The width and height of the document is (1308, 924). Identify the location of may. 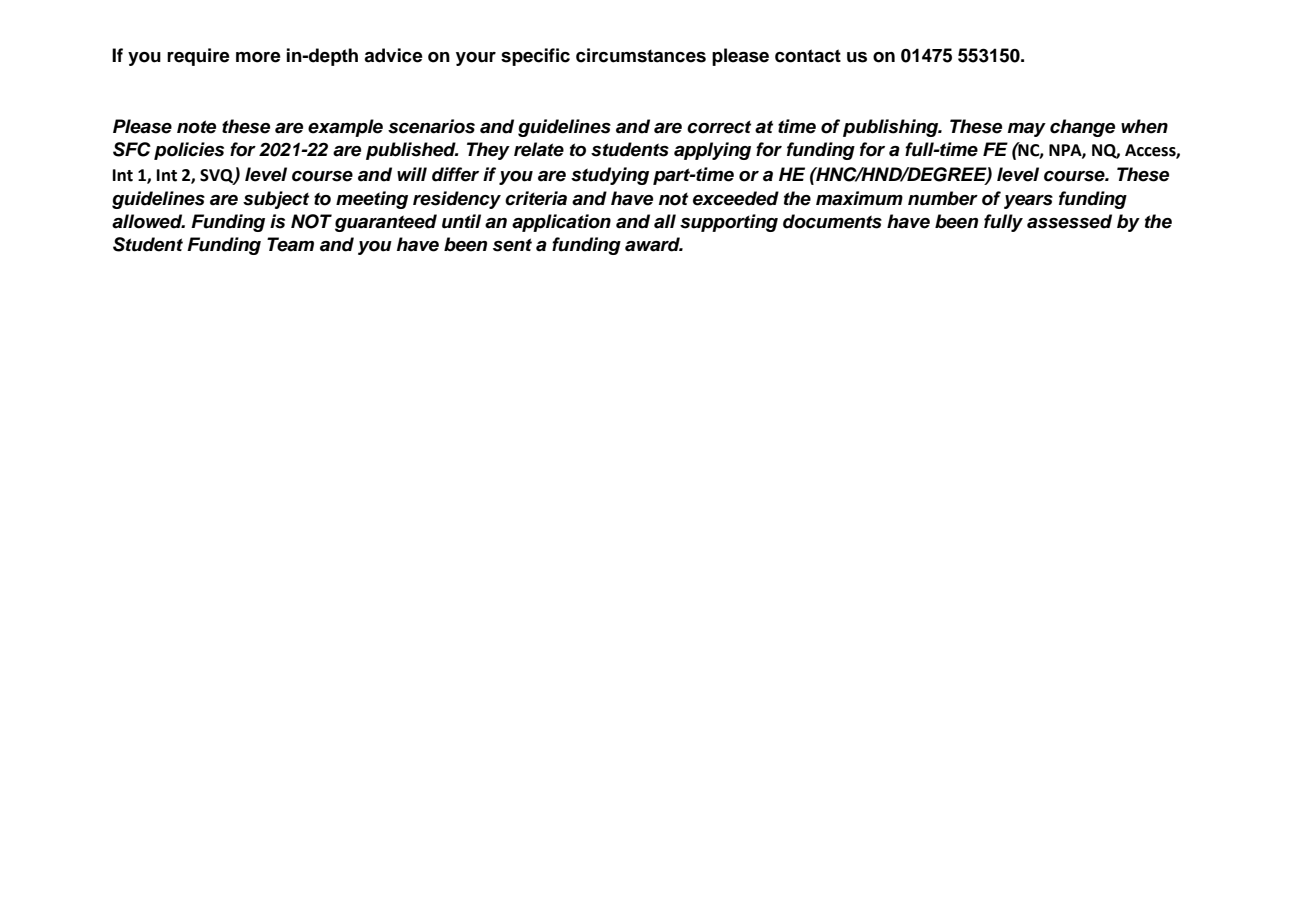
(1027, 130).
